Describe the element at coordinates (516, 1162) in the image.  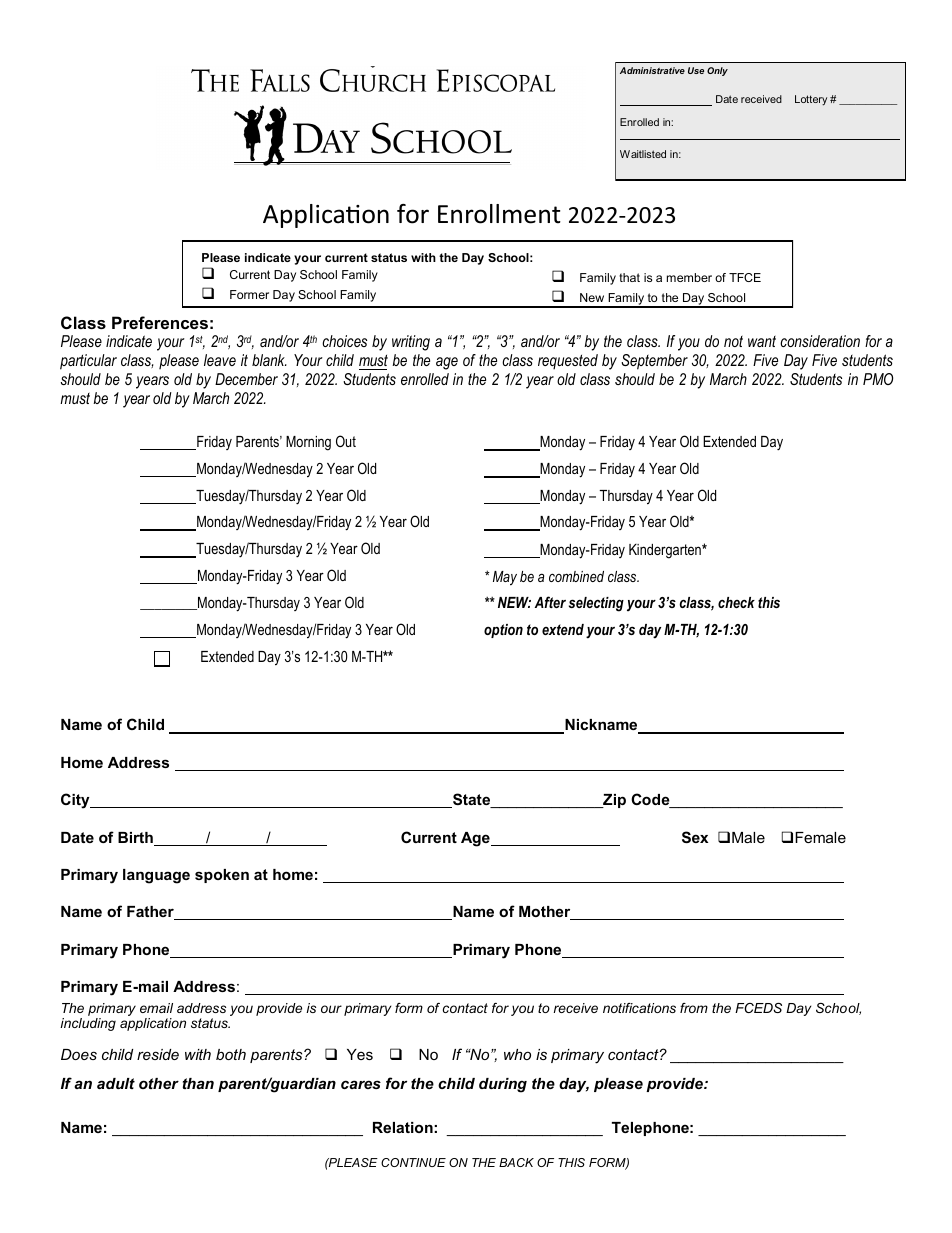
I see `BACK` at that location.
